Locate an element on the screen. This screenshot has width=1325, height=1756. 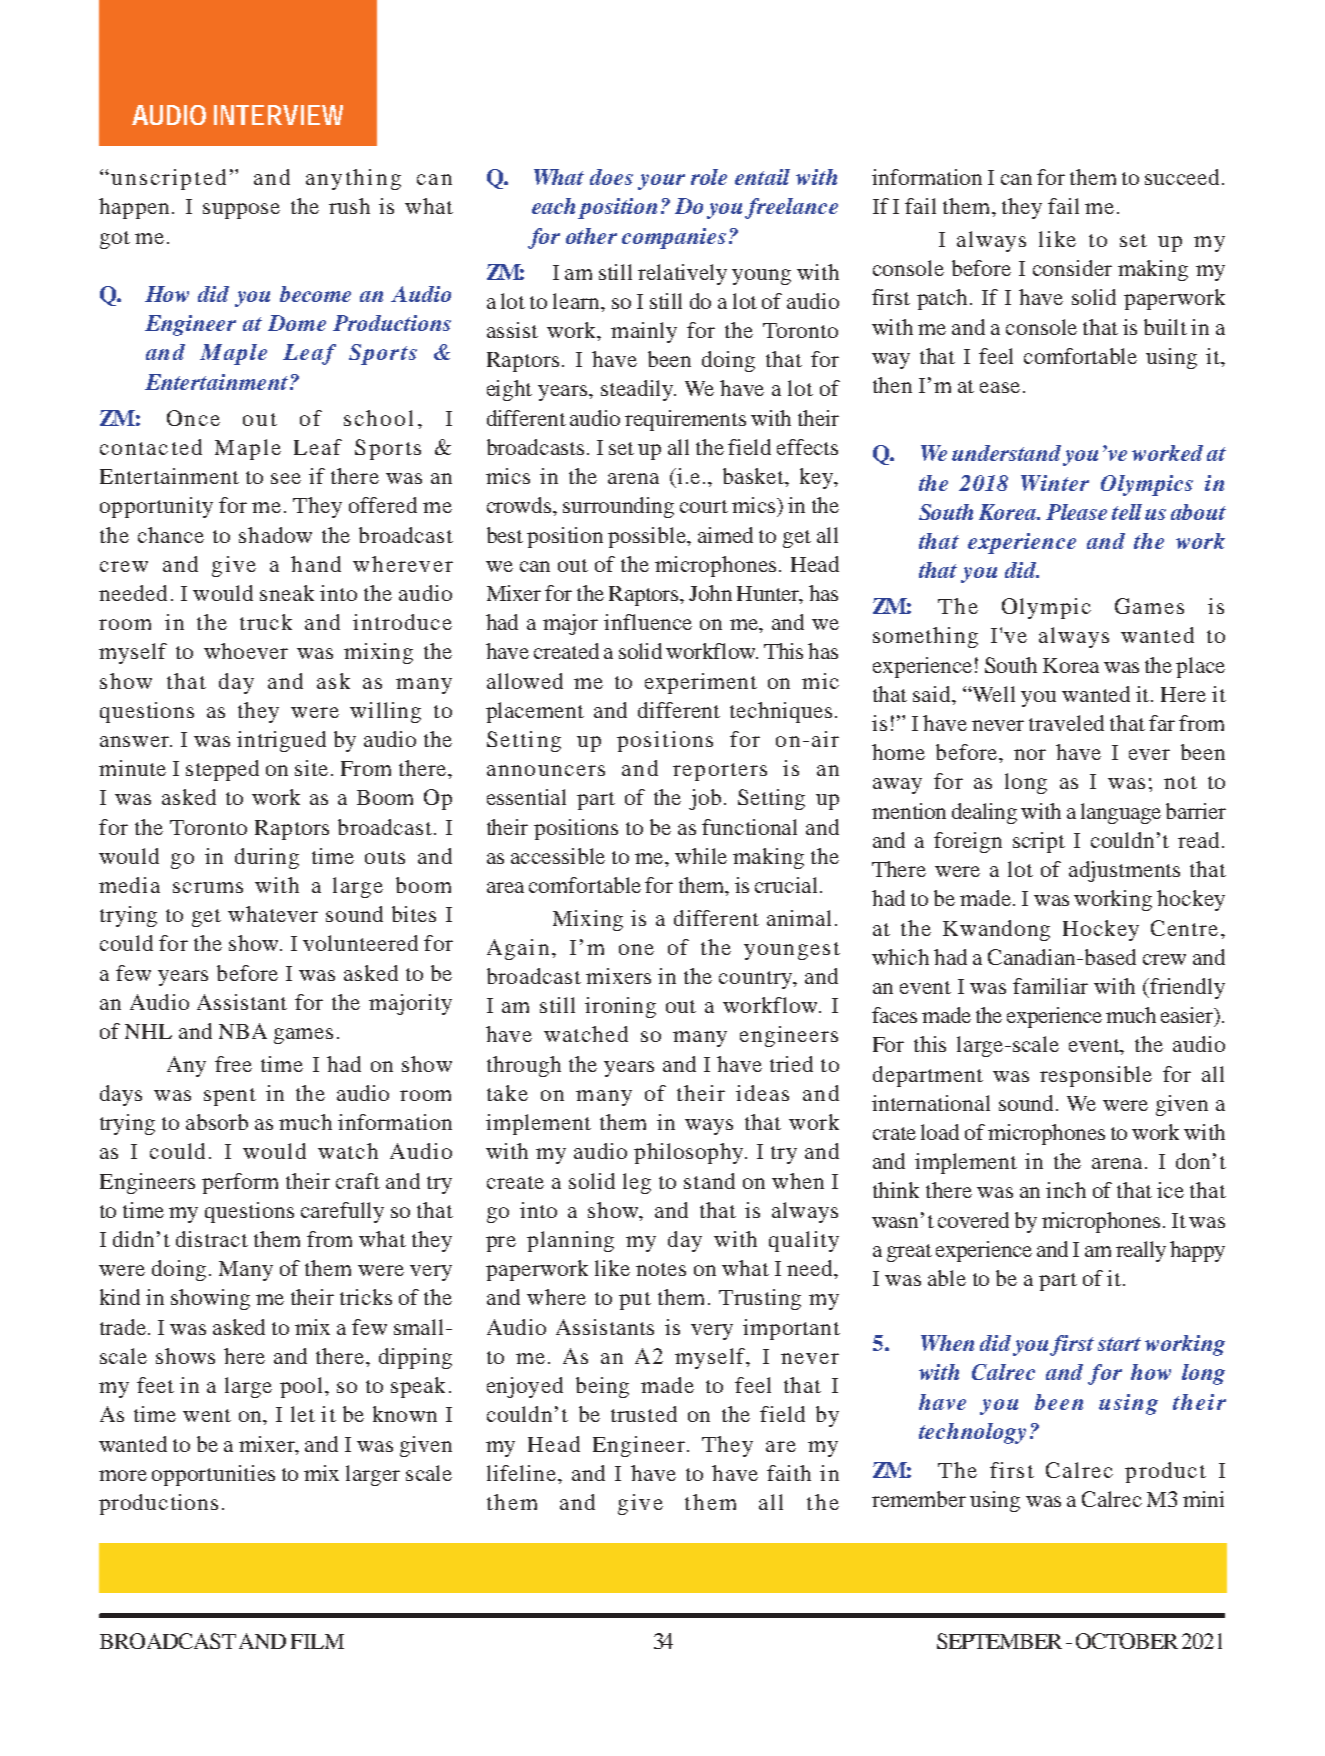
FILM is located at coordinates (317, 1641).
